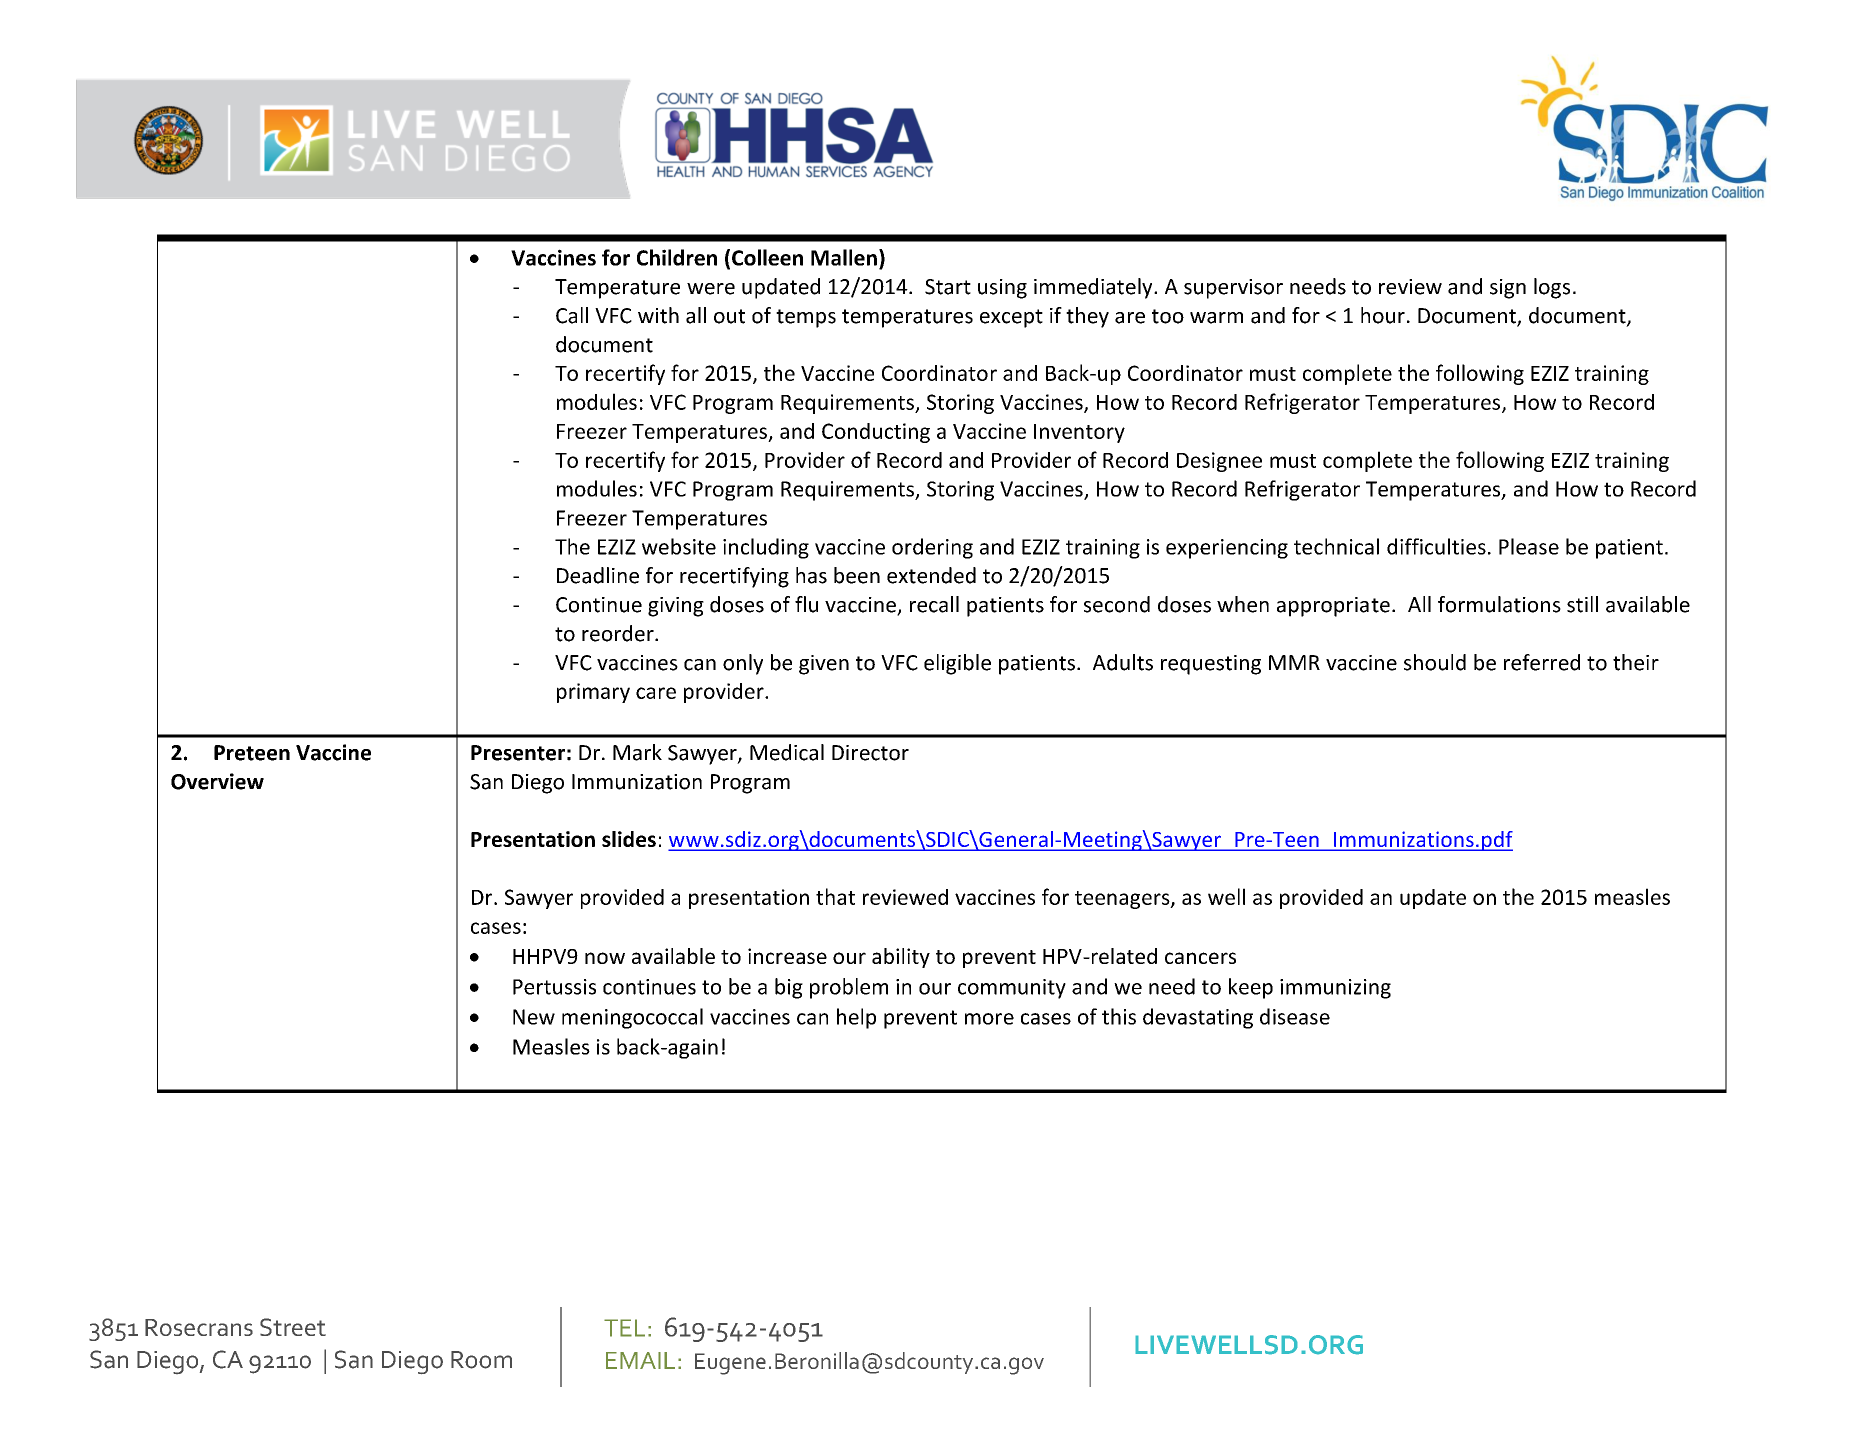  Describe the element at coordinates (1435, 662) in the page. I see `should` at that location.
